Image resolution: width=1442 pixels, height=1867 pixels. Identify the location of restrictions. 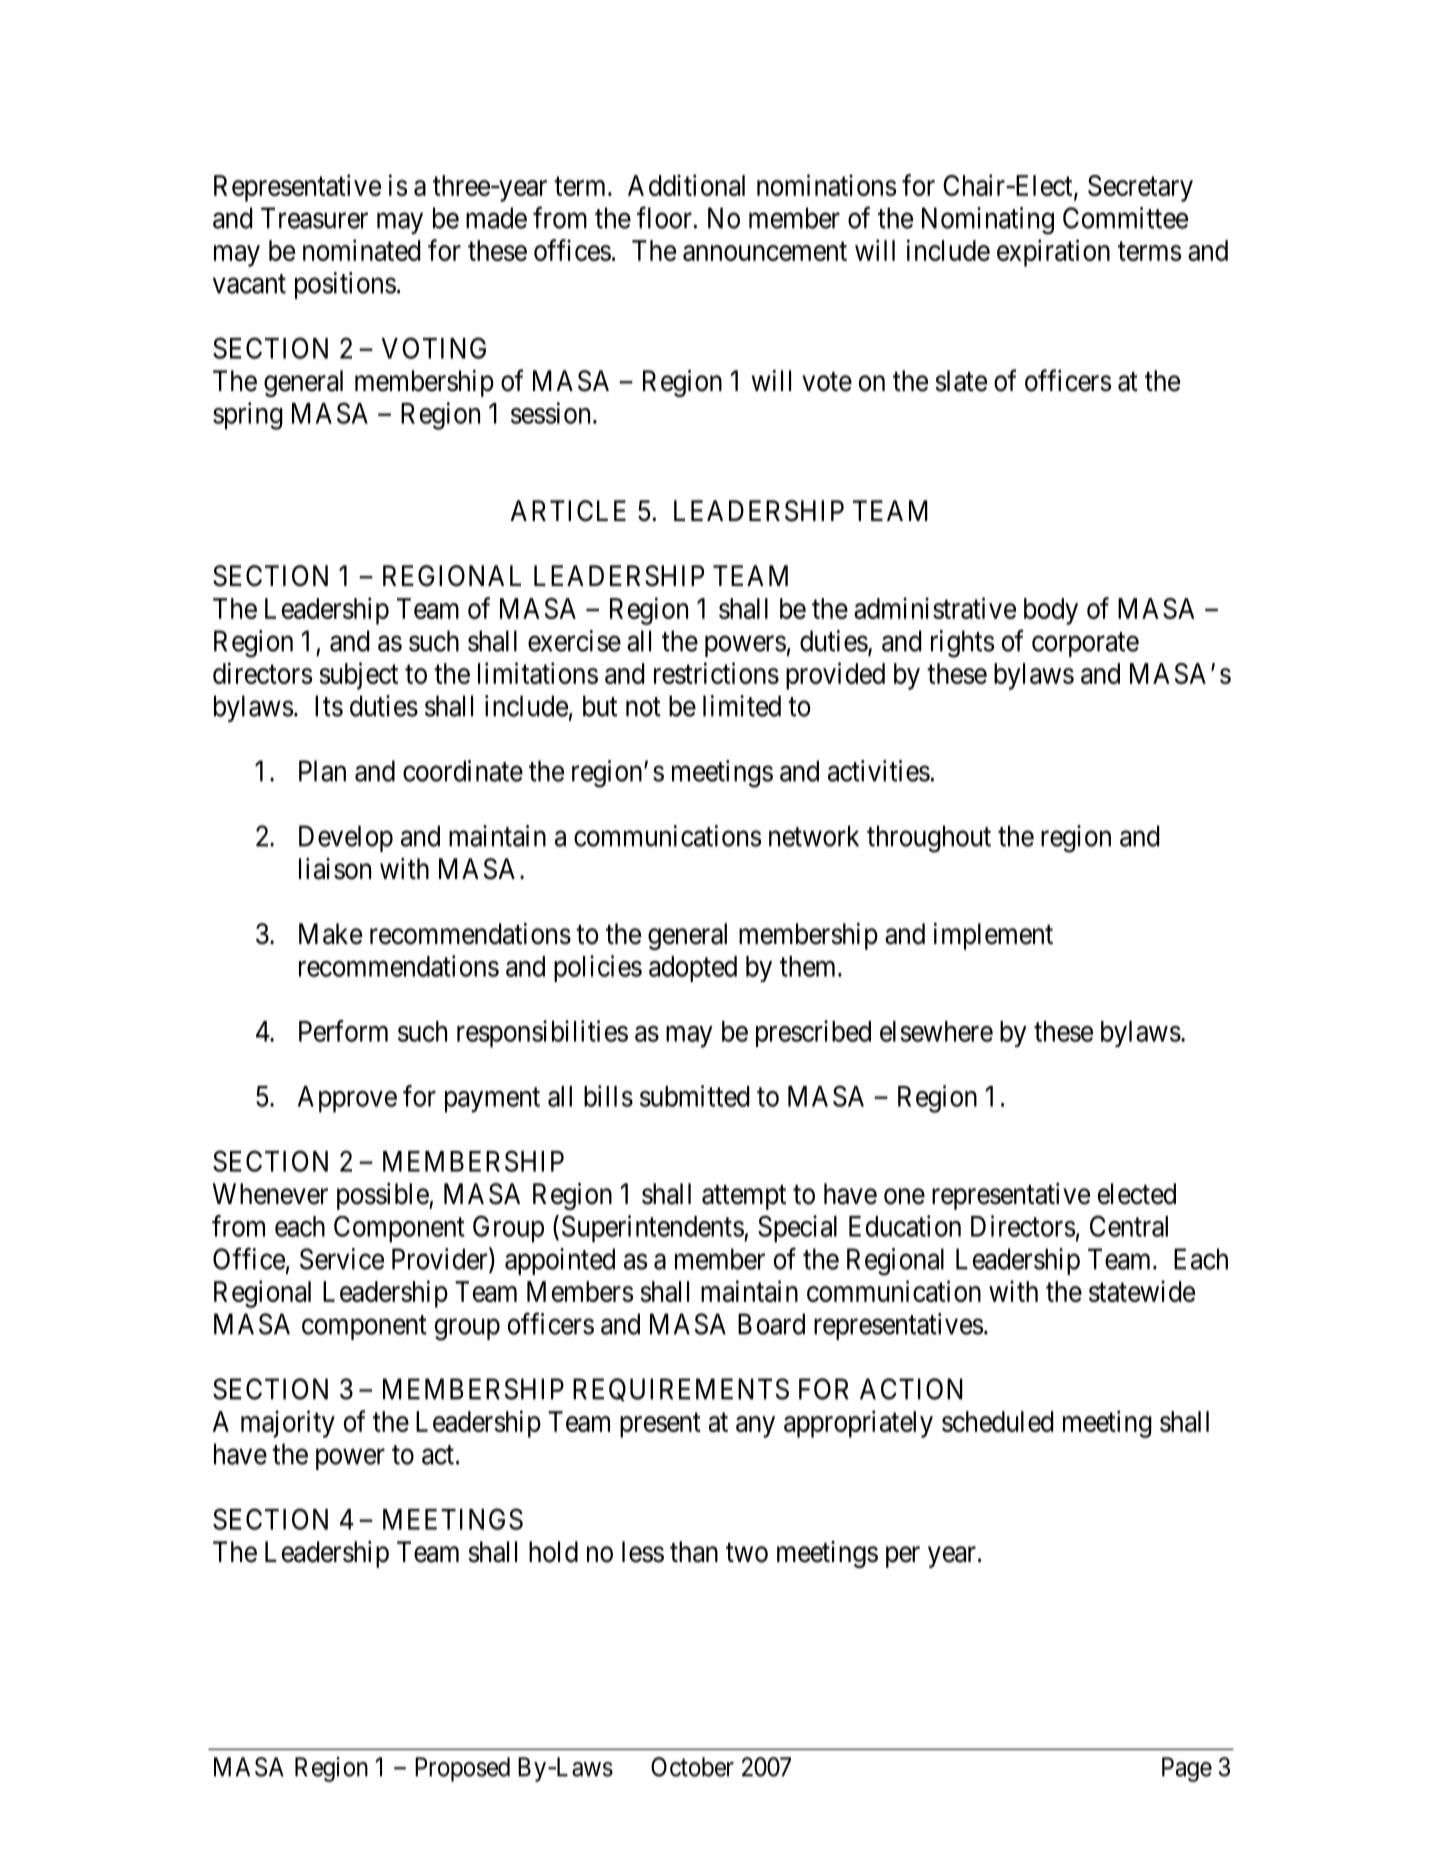
(716, 673).
